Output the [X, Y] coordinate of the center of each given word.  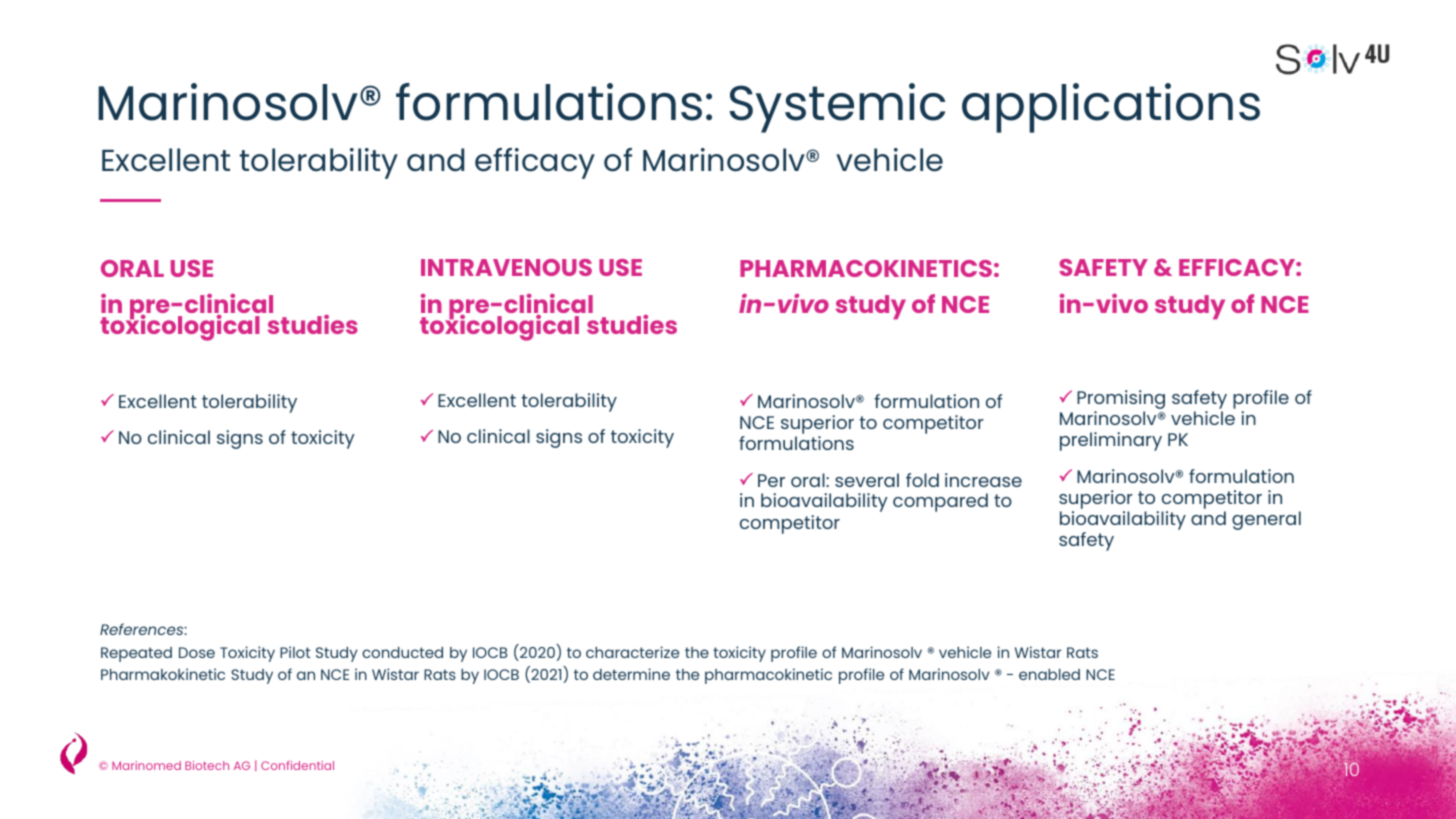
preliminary [1111, 441]
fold [922, 480]
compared [940, 502]
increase [983, 480]
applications [1111, 108]
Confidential [297, 765]
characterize [632, 652]
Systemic [837, 108]
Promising [1121, 401]
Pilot [295, 652]
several [867, 480]
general [1266, 520]
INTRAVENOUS [506, 267]
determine [631, 674]
